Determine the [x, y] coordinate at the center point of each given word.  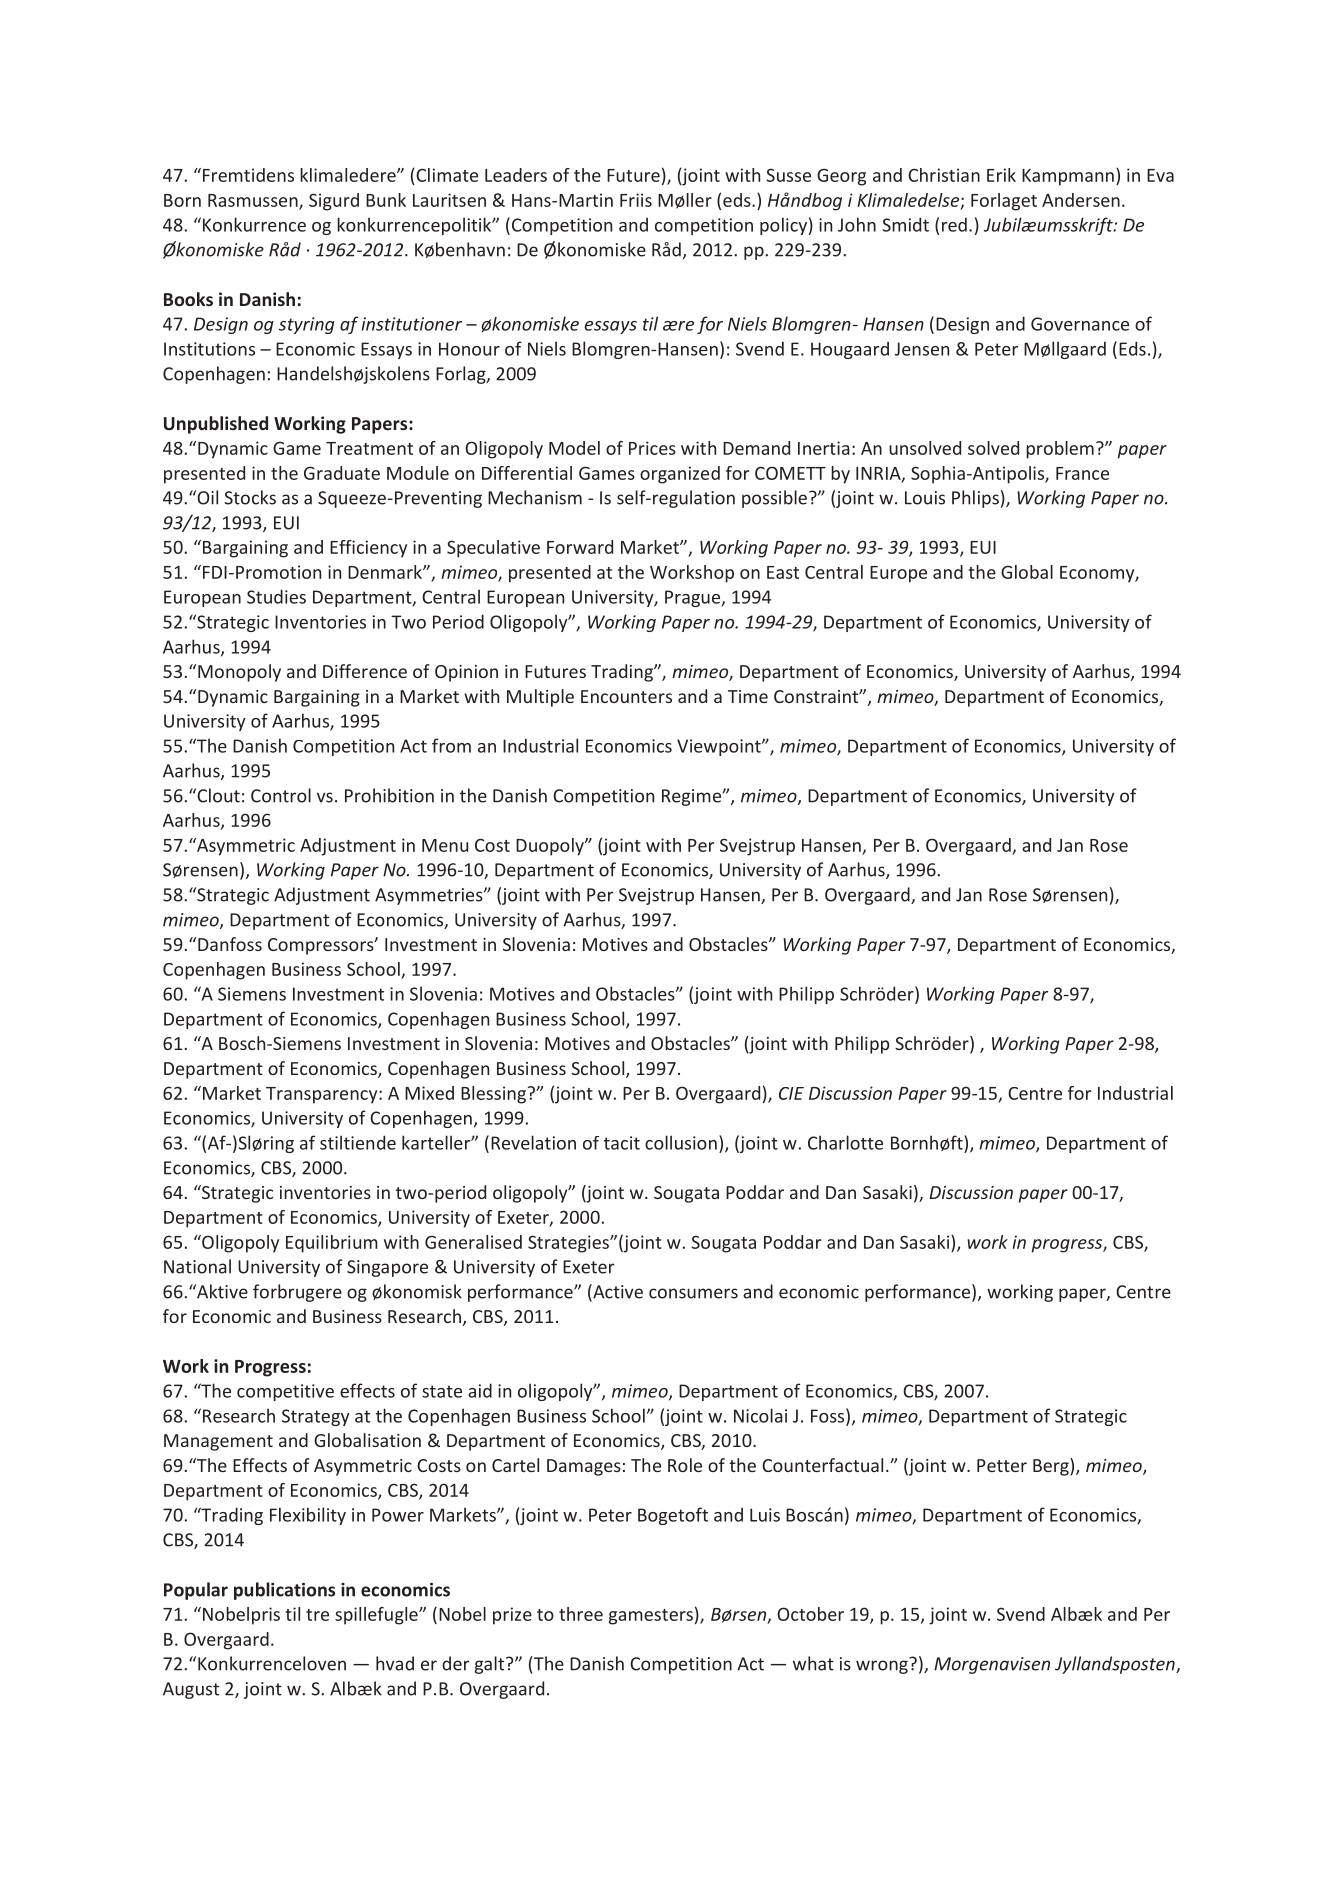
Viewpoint [720, 747]
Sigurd [334, 202]
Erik [1001, 175]
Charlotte [845, 1142]
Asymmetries [430, 896]
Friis [636, 200]
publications [284, 1591]
